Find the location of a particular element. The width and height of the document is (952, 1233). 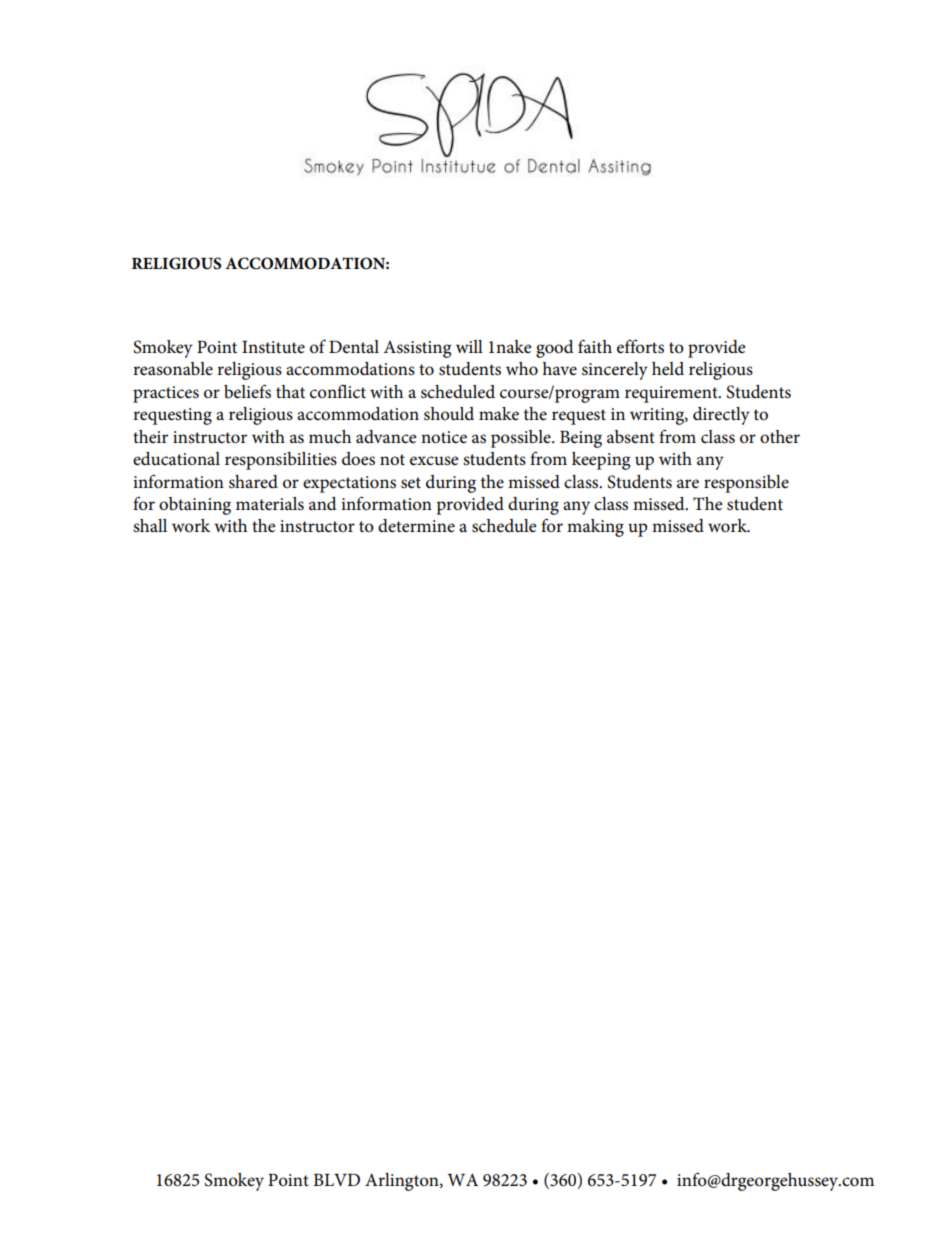

held is located at coordinates (668, 368).
